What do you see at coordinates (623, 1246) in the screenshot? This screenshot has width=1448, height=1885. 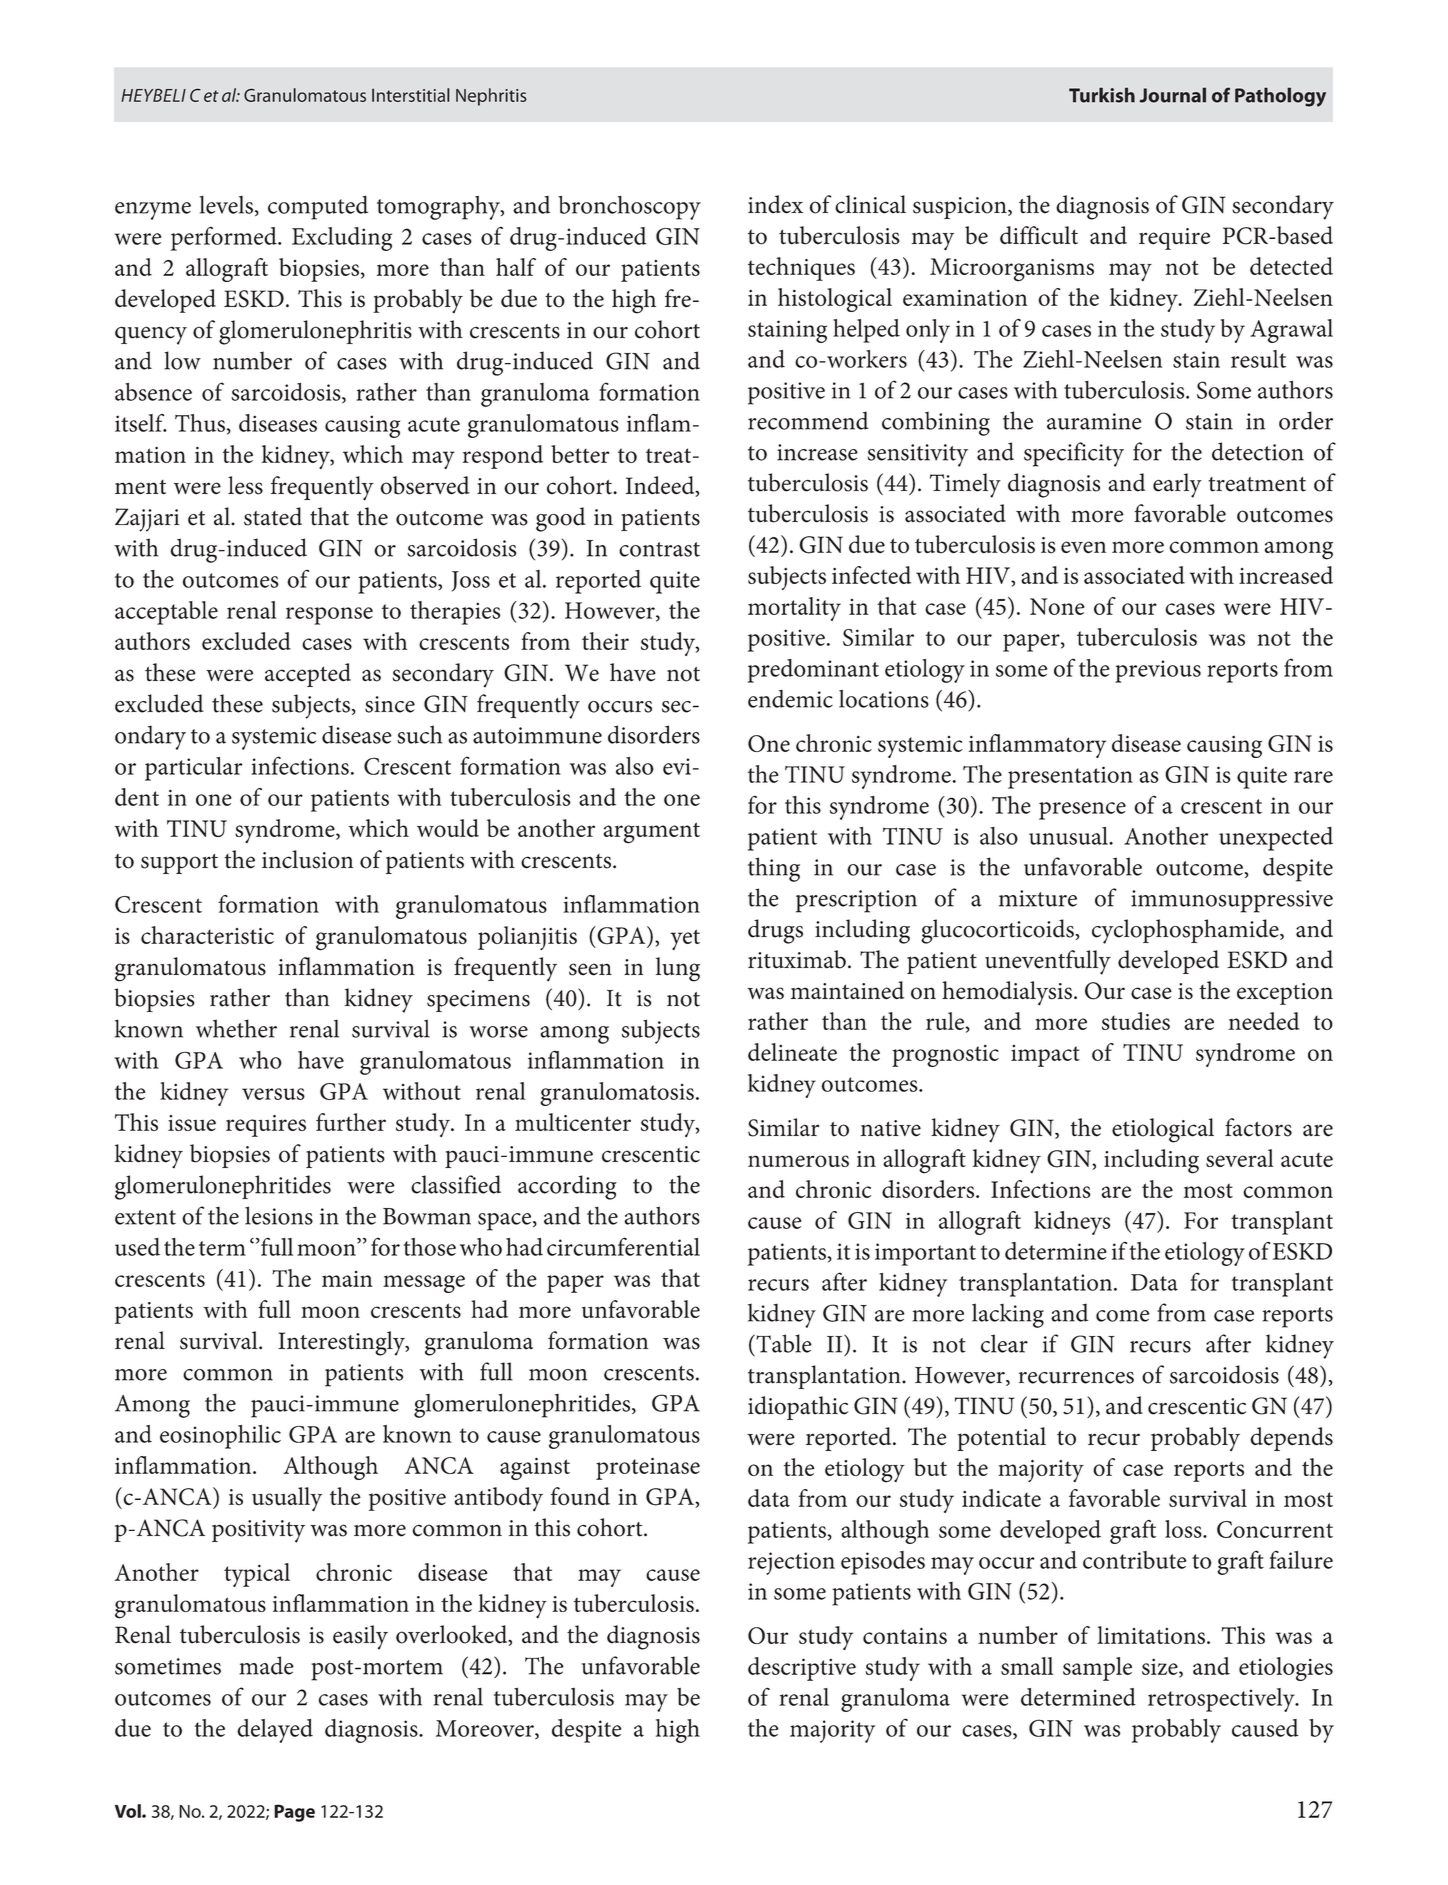 I see `circumferential` at bounding box center [623, 1246].
